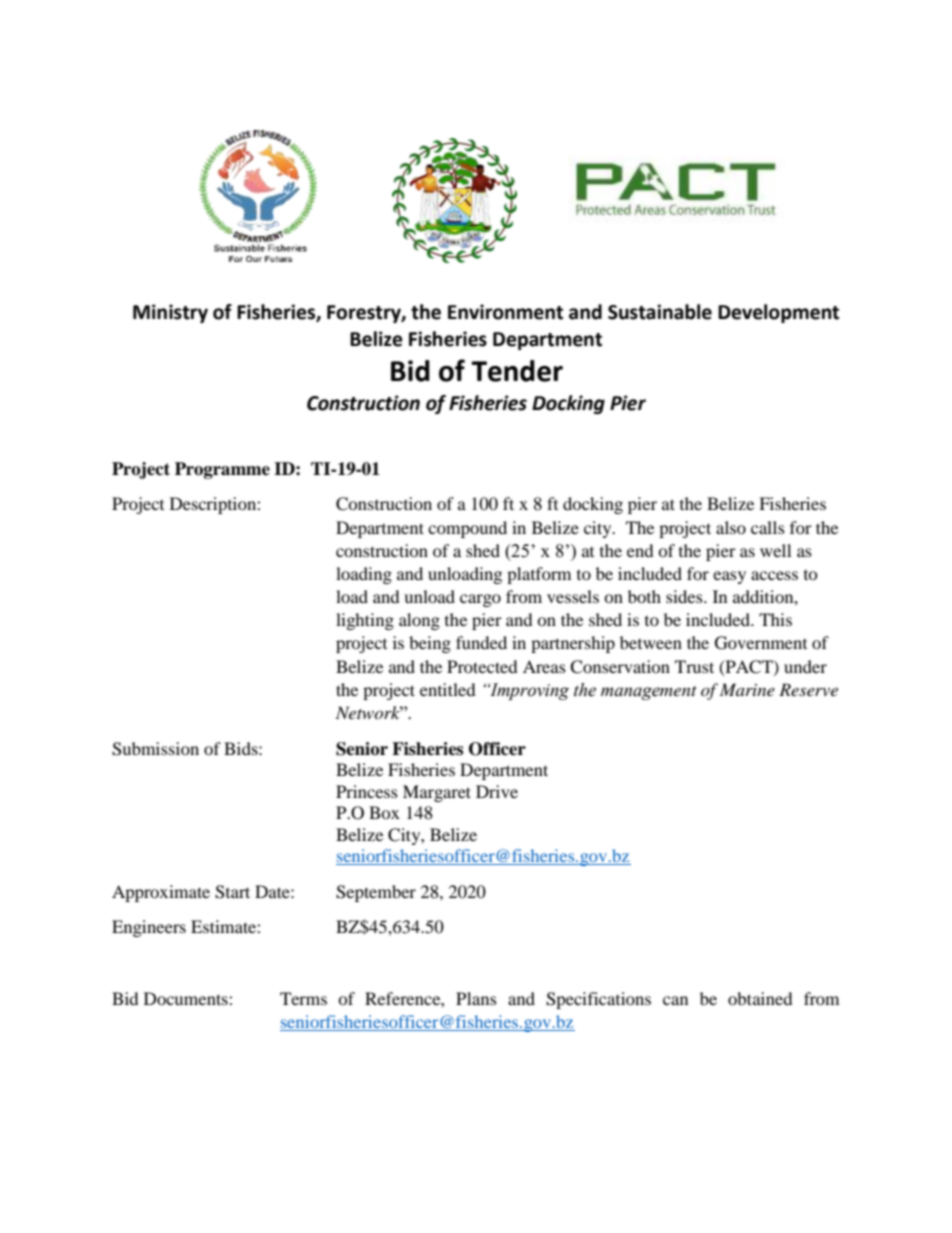 The width and height of the screenshot is (952, 1233). What do you see at coordinates (778, 313) in the screenshot?
I see `Development` at bounding box center [778, 313].
